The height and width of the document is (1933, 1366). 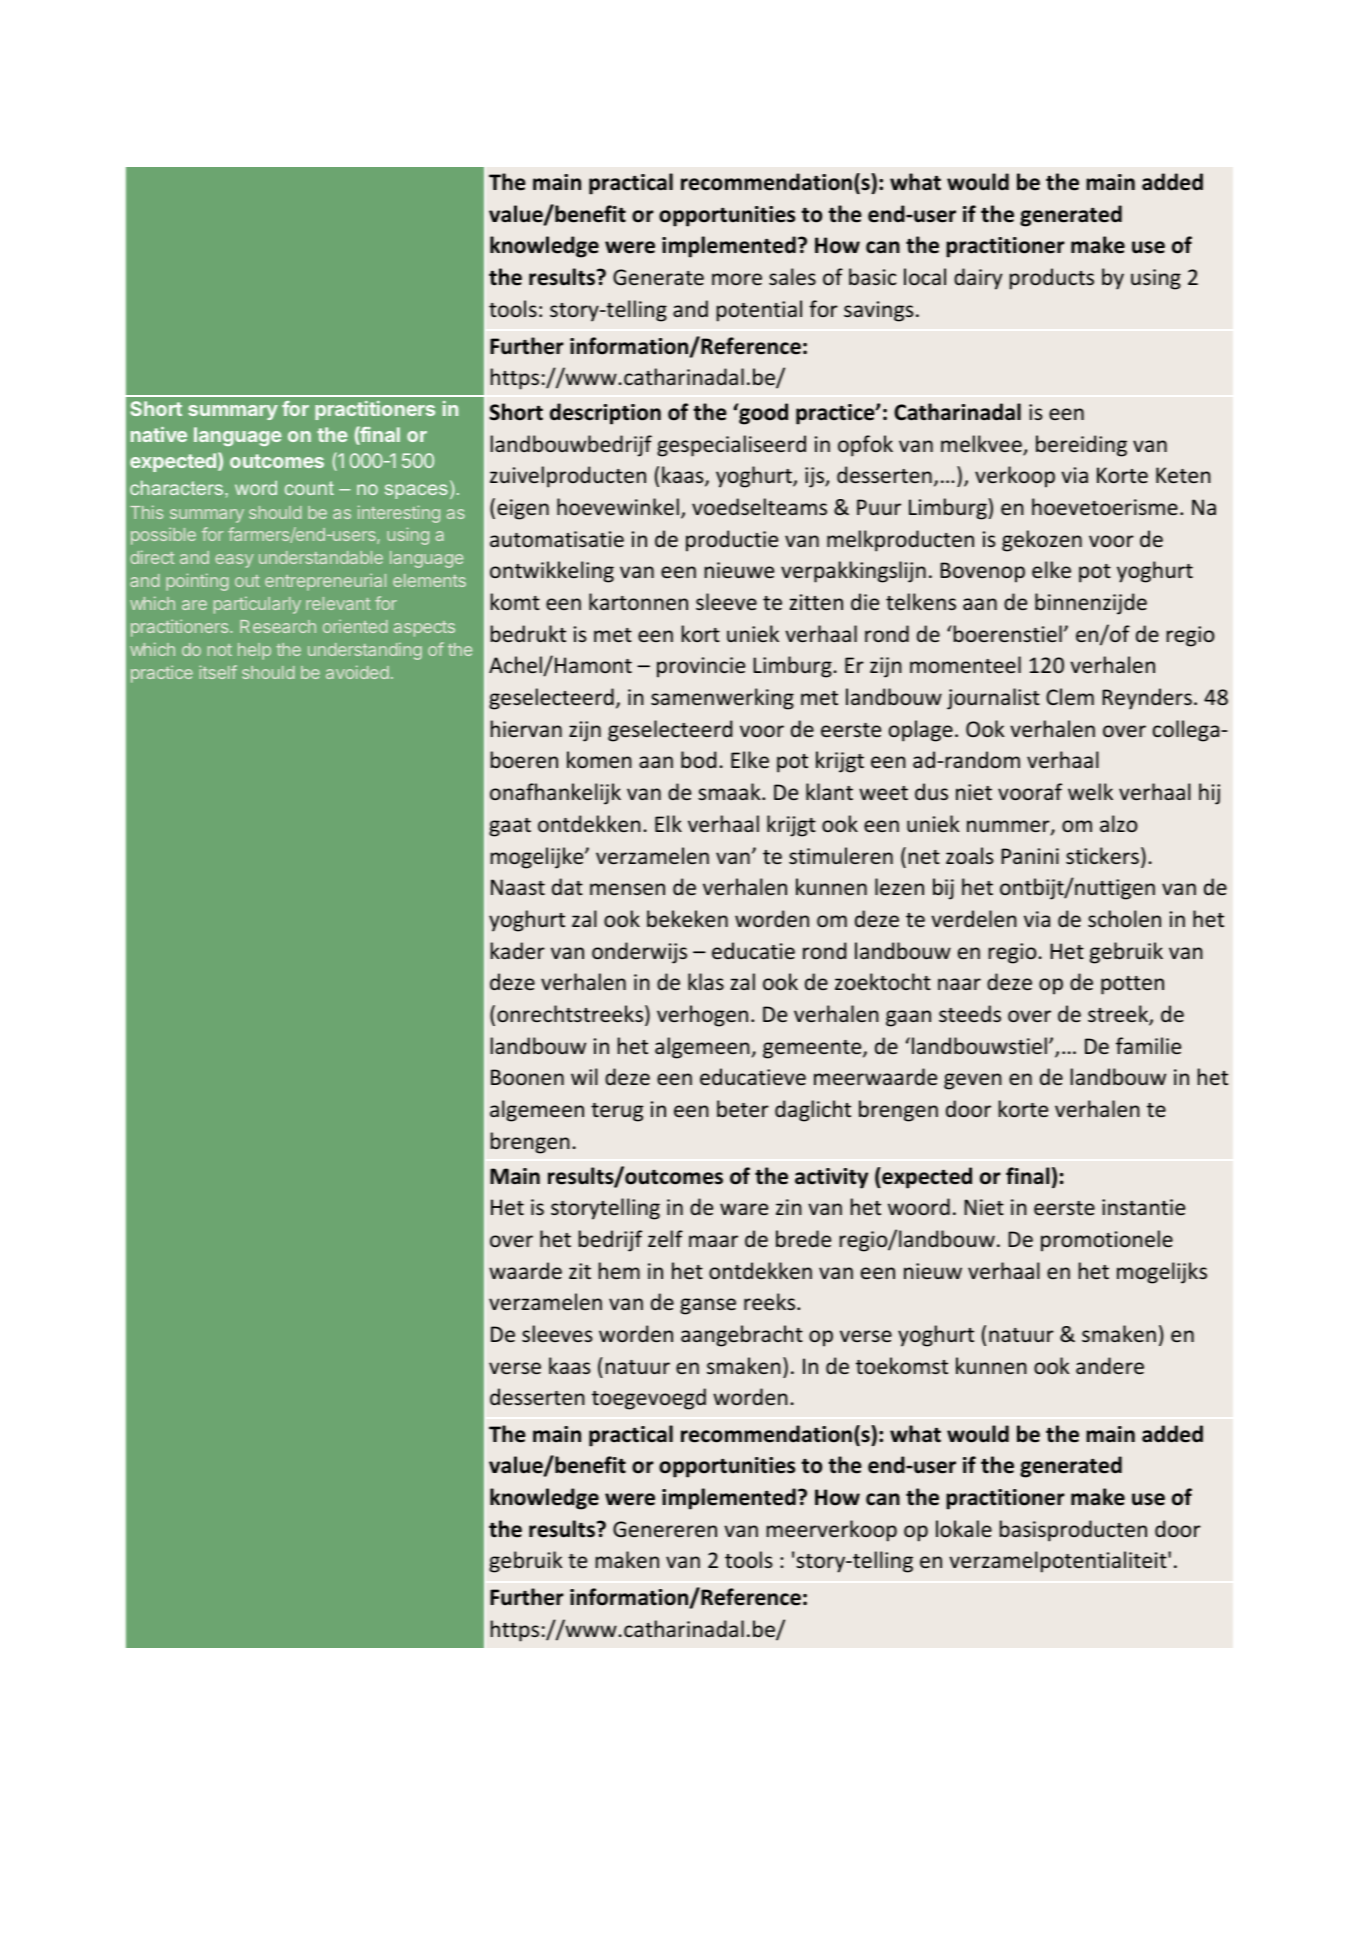 I want to click on activity, so click(x=831, y=1178).
